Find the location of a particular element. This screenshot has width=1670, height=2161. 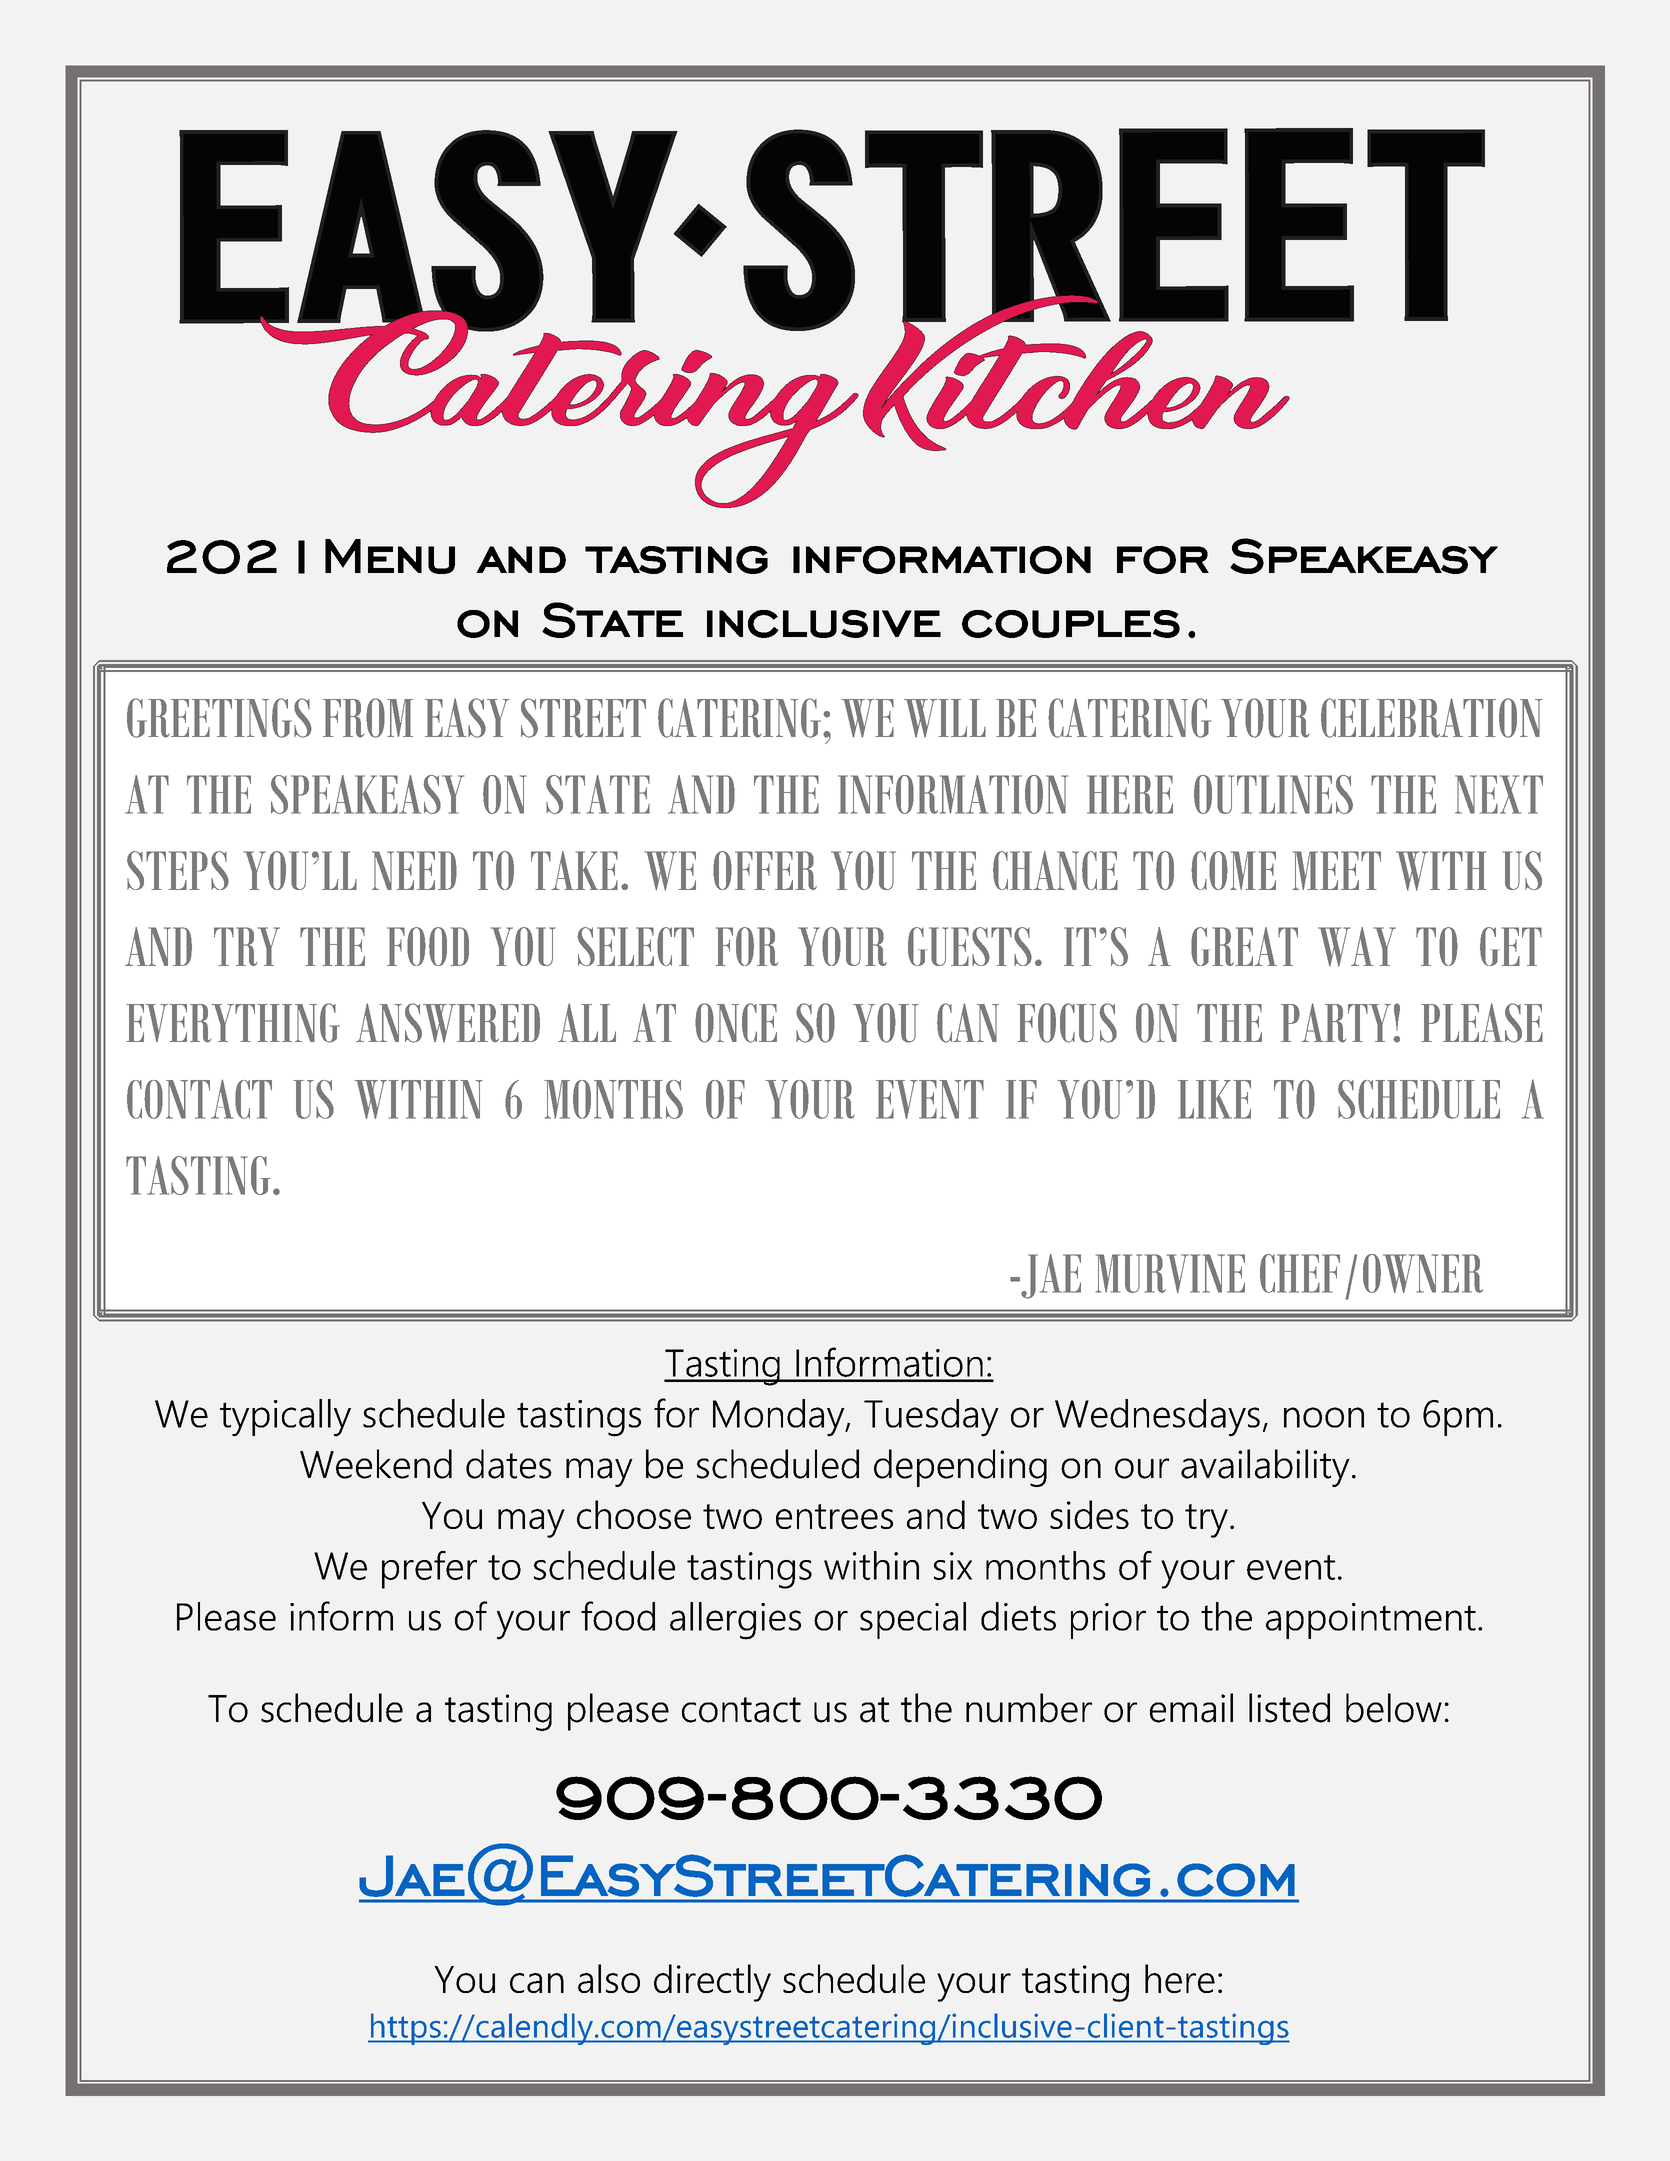

Monday is located at coordinates (780, 1418).
